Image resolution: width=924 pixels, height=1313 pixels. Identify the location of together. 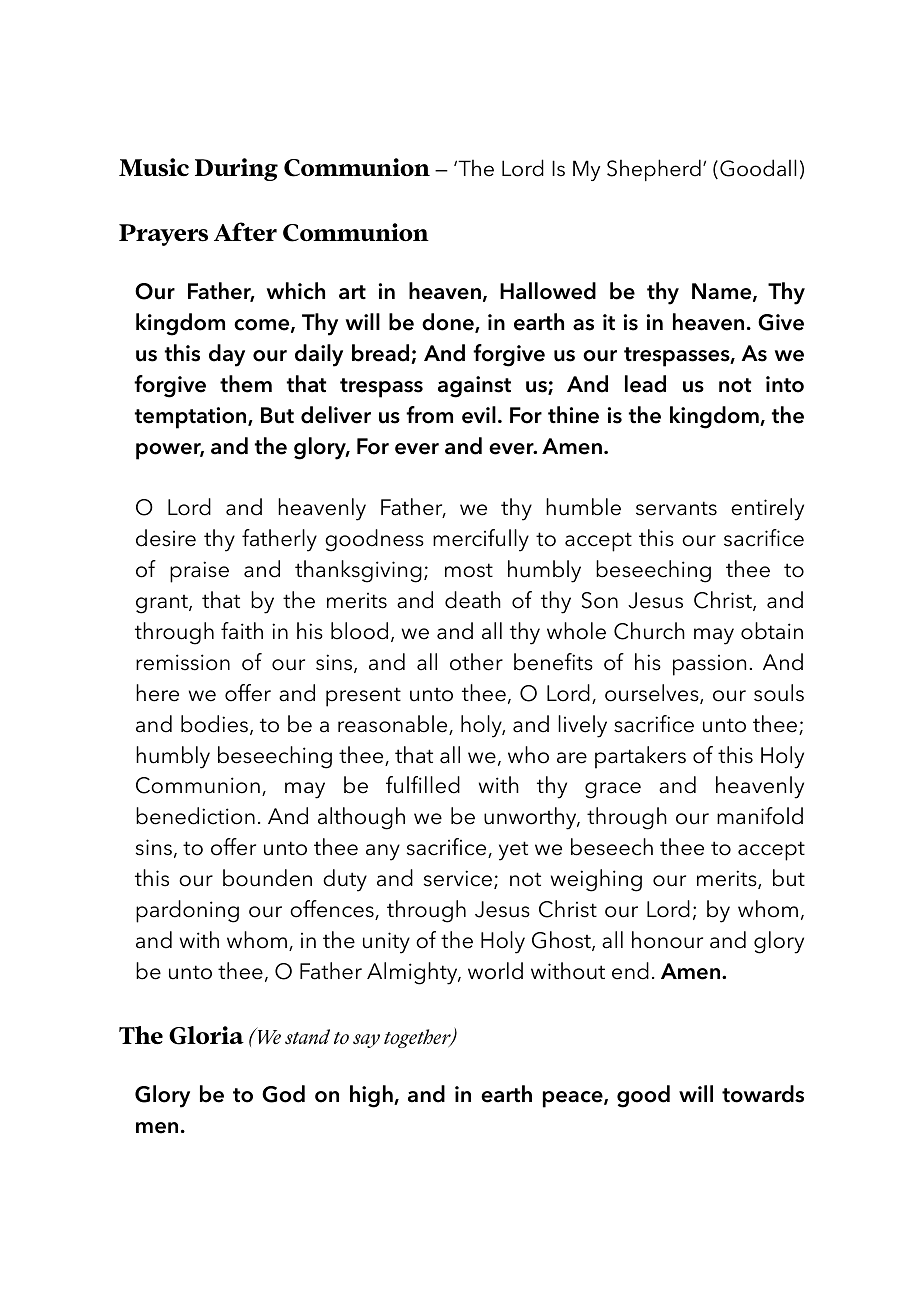
(418, 1038).
